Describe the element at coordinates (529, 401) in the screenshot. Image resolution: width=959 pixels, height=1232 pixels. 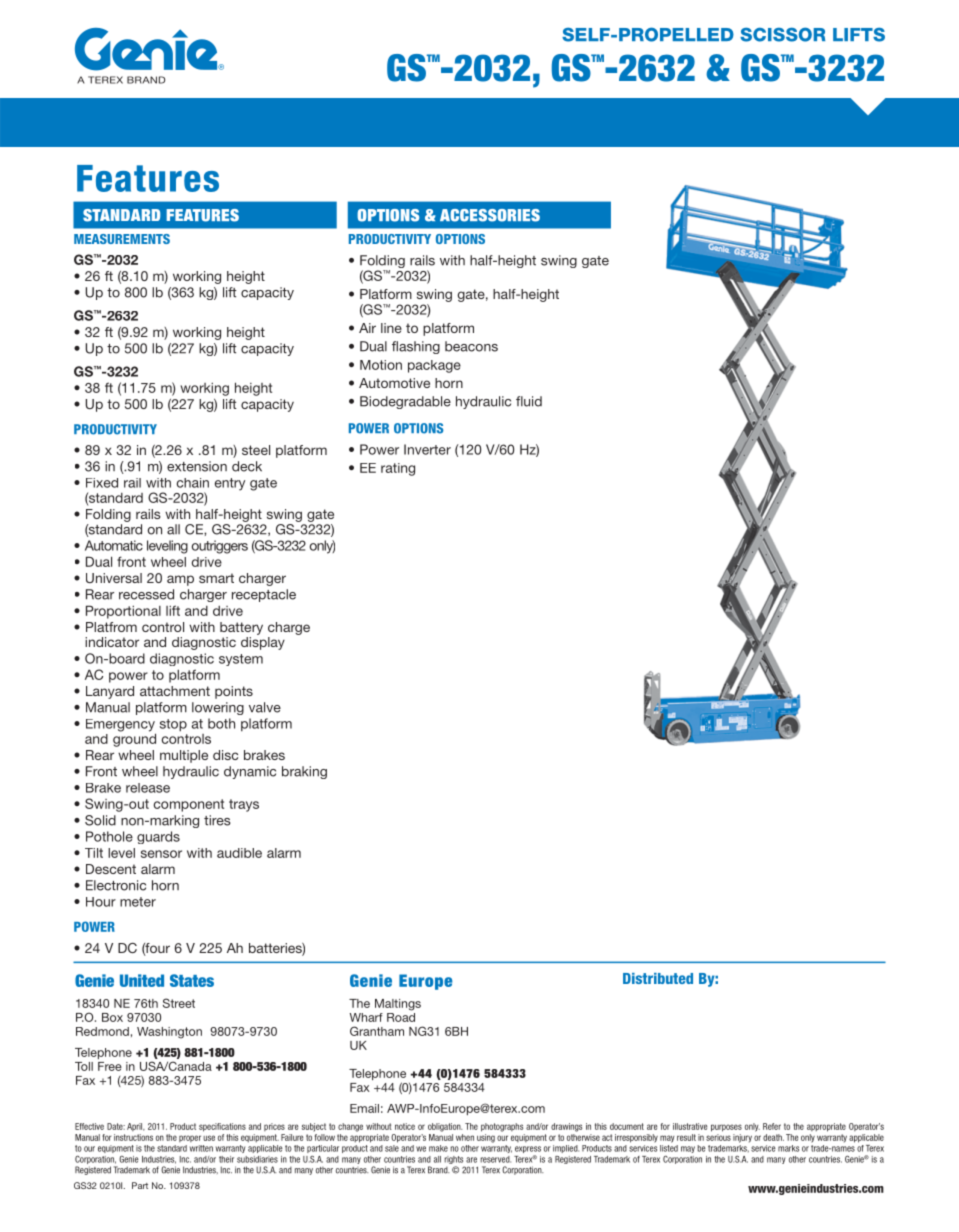
I see `fluid` at that location.
